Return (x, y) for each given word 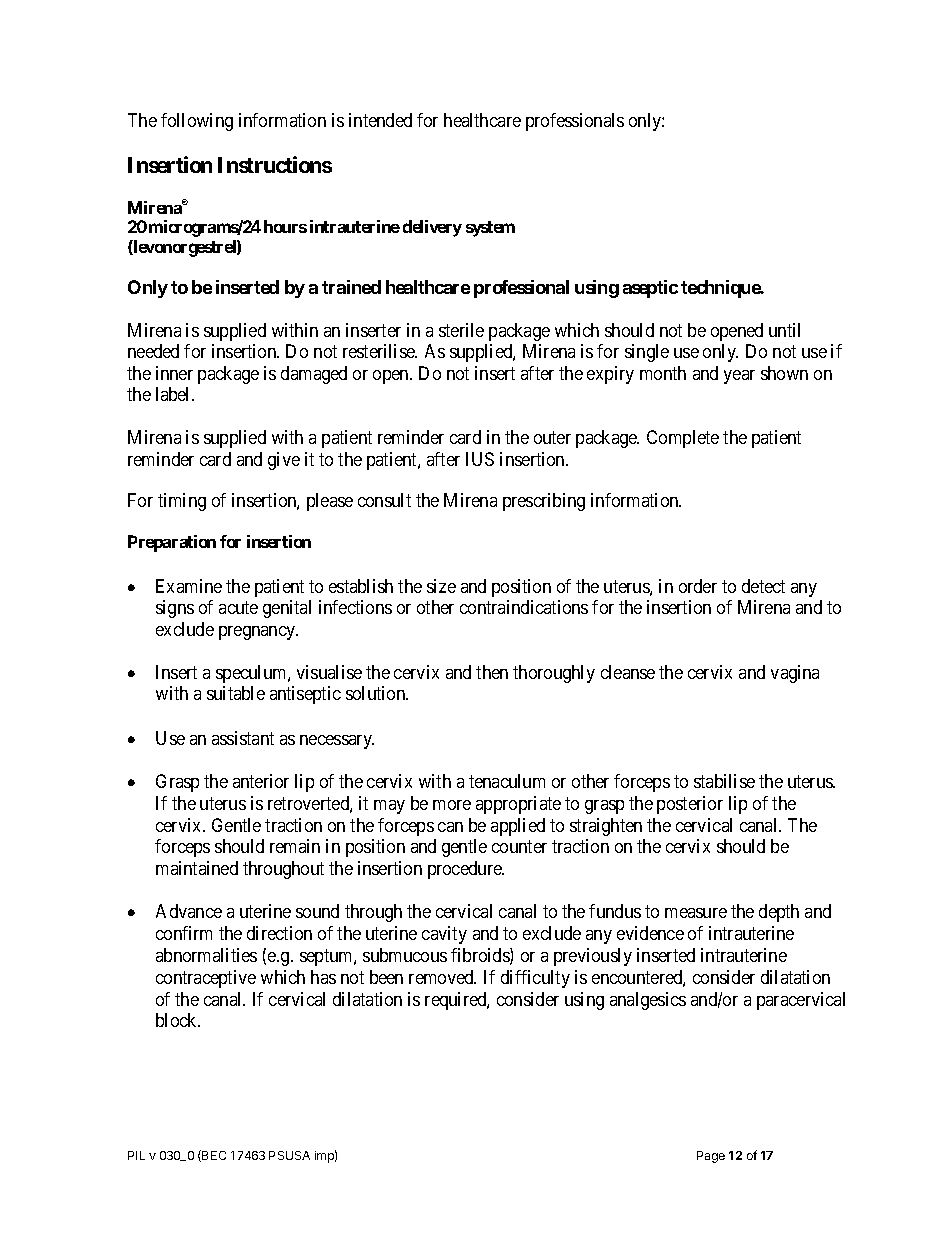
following (197, 122)
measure (696, 913)
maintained (197, 868)
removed (442, 977)
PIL (136, 1155)
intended (380, 120)
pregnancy (258, 633)
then (492, 672)
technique (721, 289)
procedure (466, 870)
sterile (461, 330)
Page (711, 1157)
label (174, 394)
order (698, 586)
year (739, 377)
